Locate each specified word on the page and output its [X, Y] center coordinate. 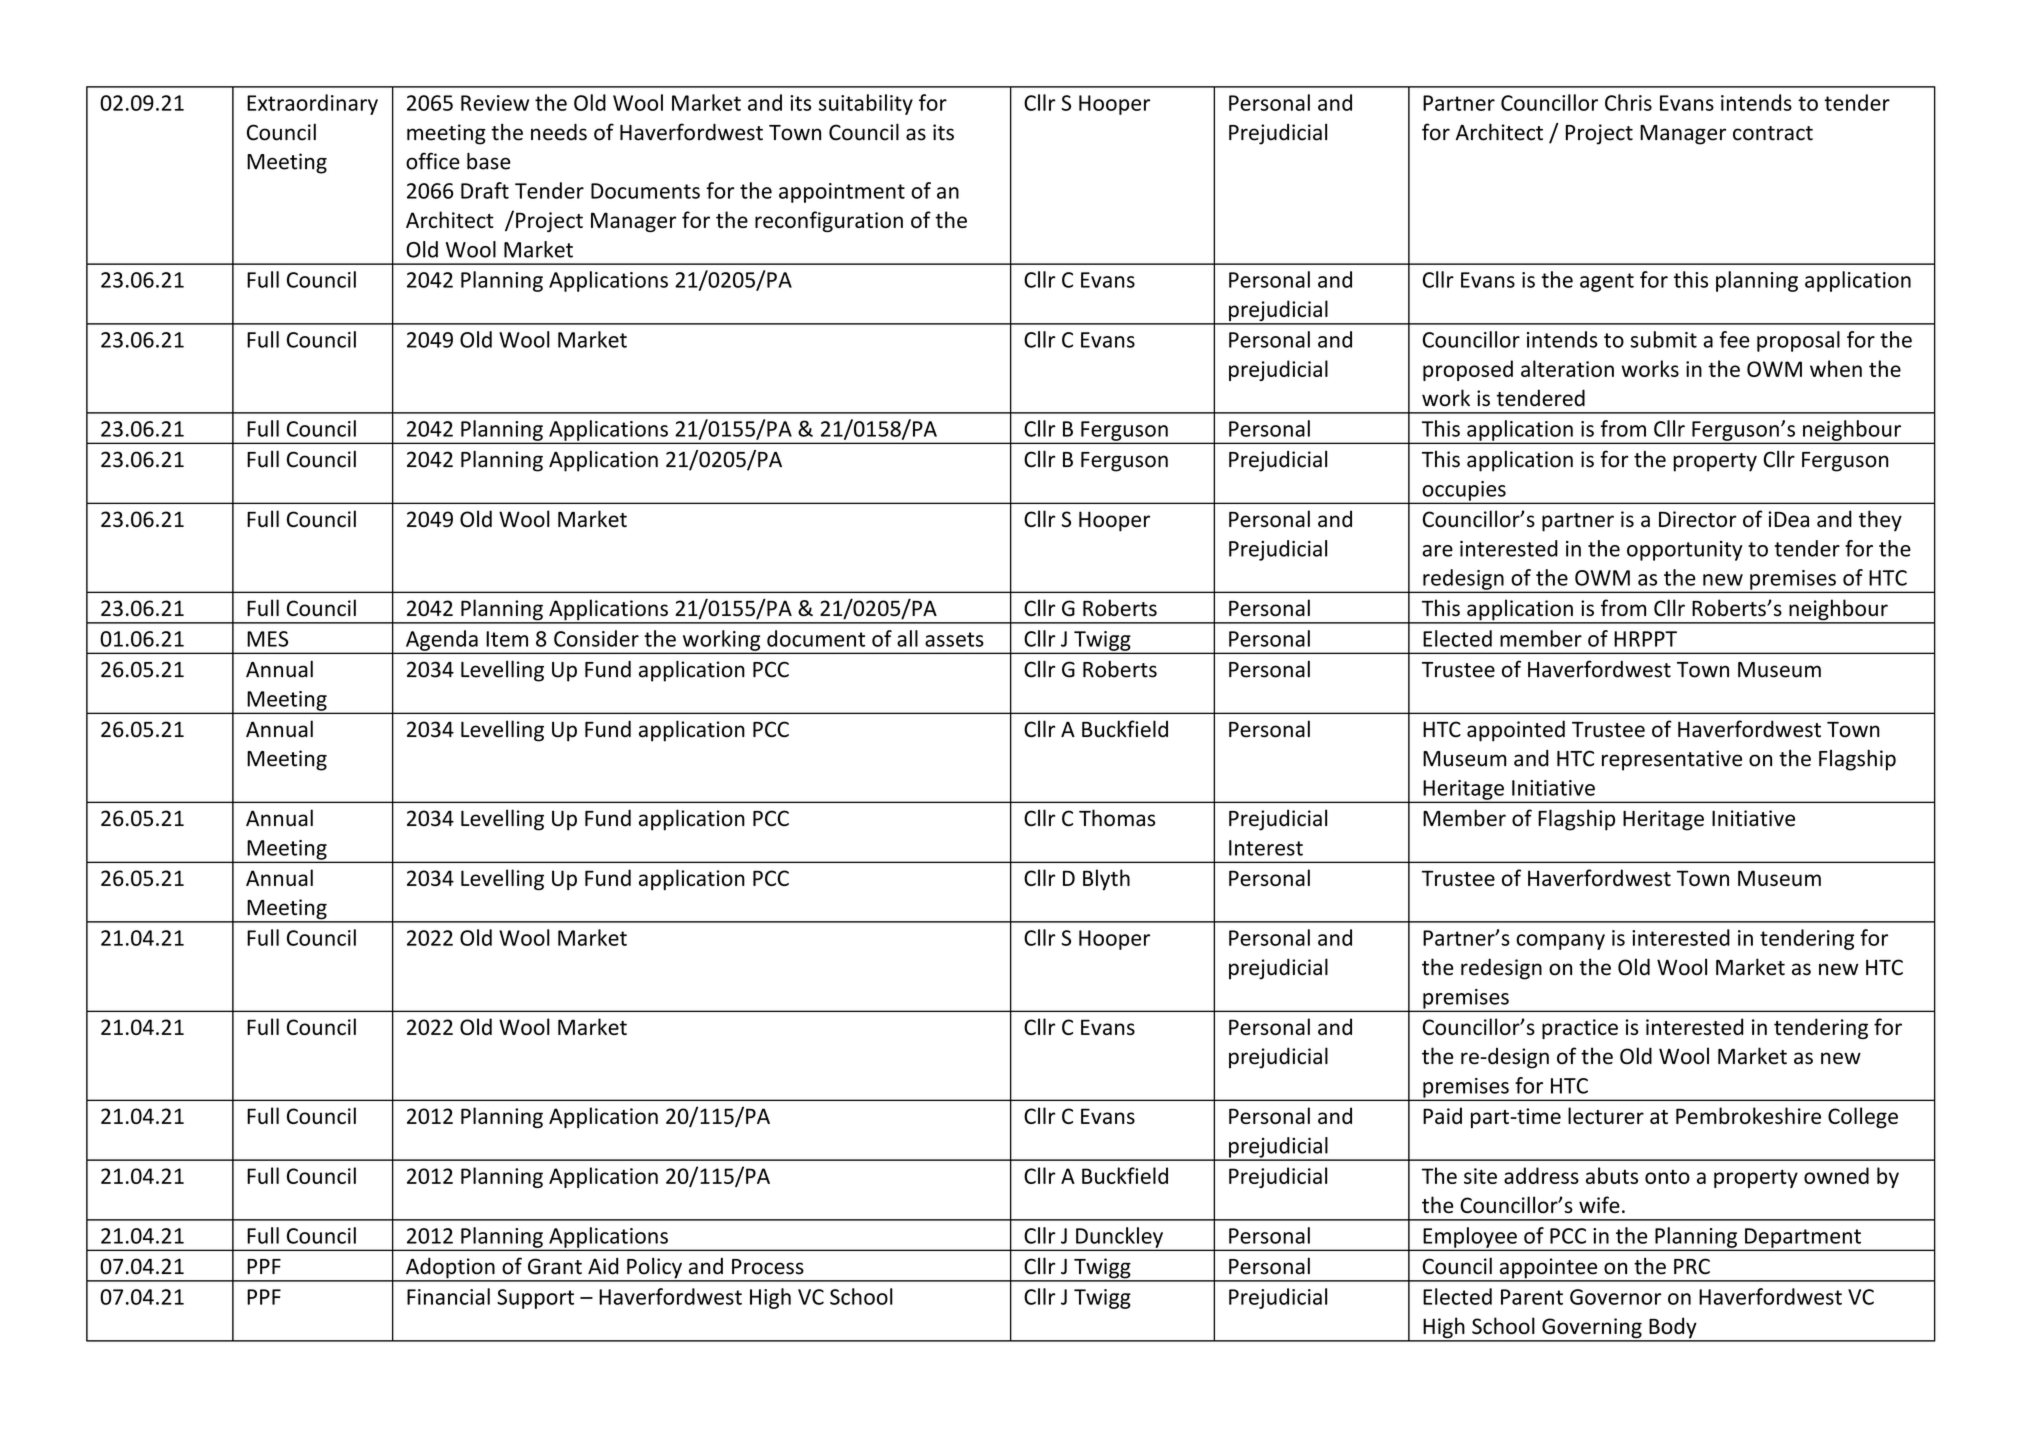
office [433, 161]
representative [1672, 760]
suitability [866, 104]
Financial [448, 1296]
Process [768, 1267]
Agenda [442, 641]
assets [954, 639]
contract [1773, 133]
